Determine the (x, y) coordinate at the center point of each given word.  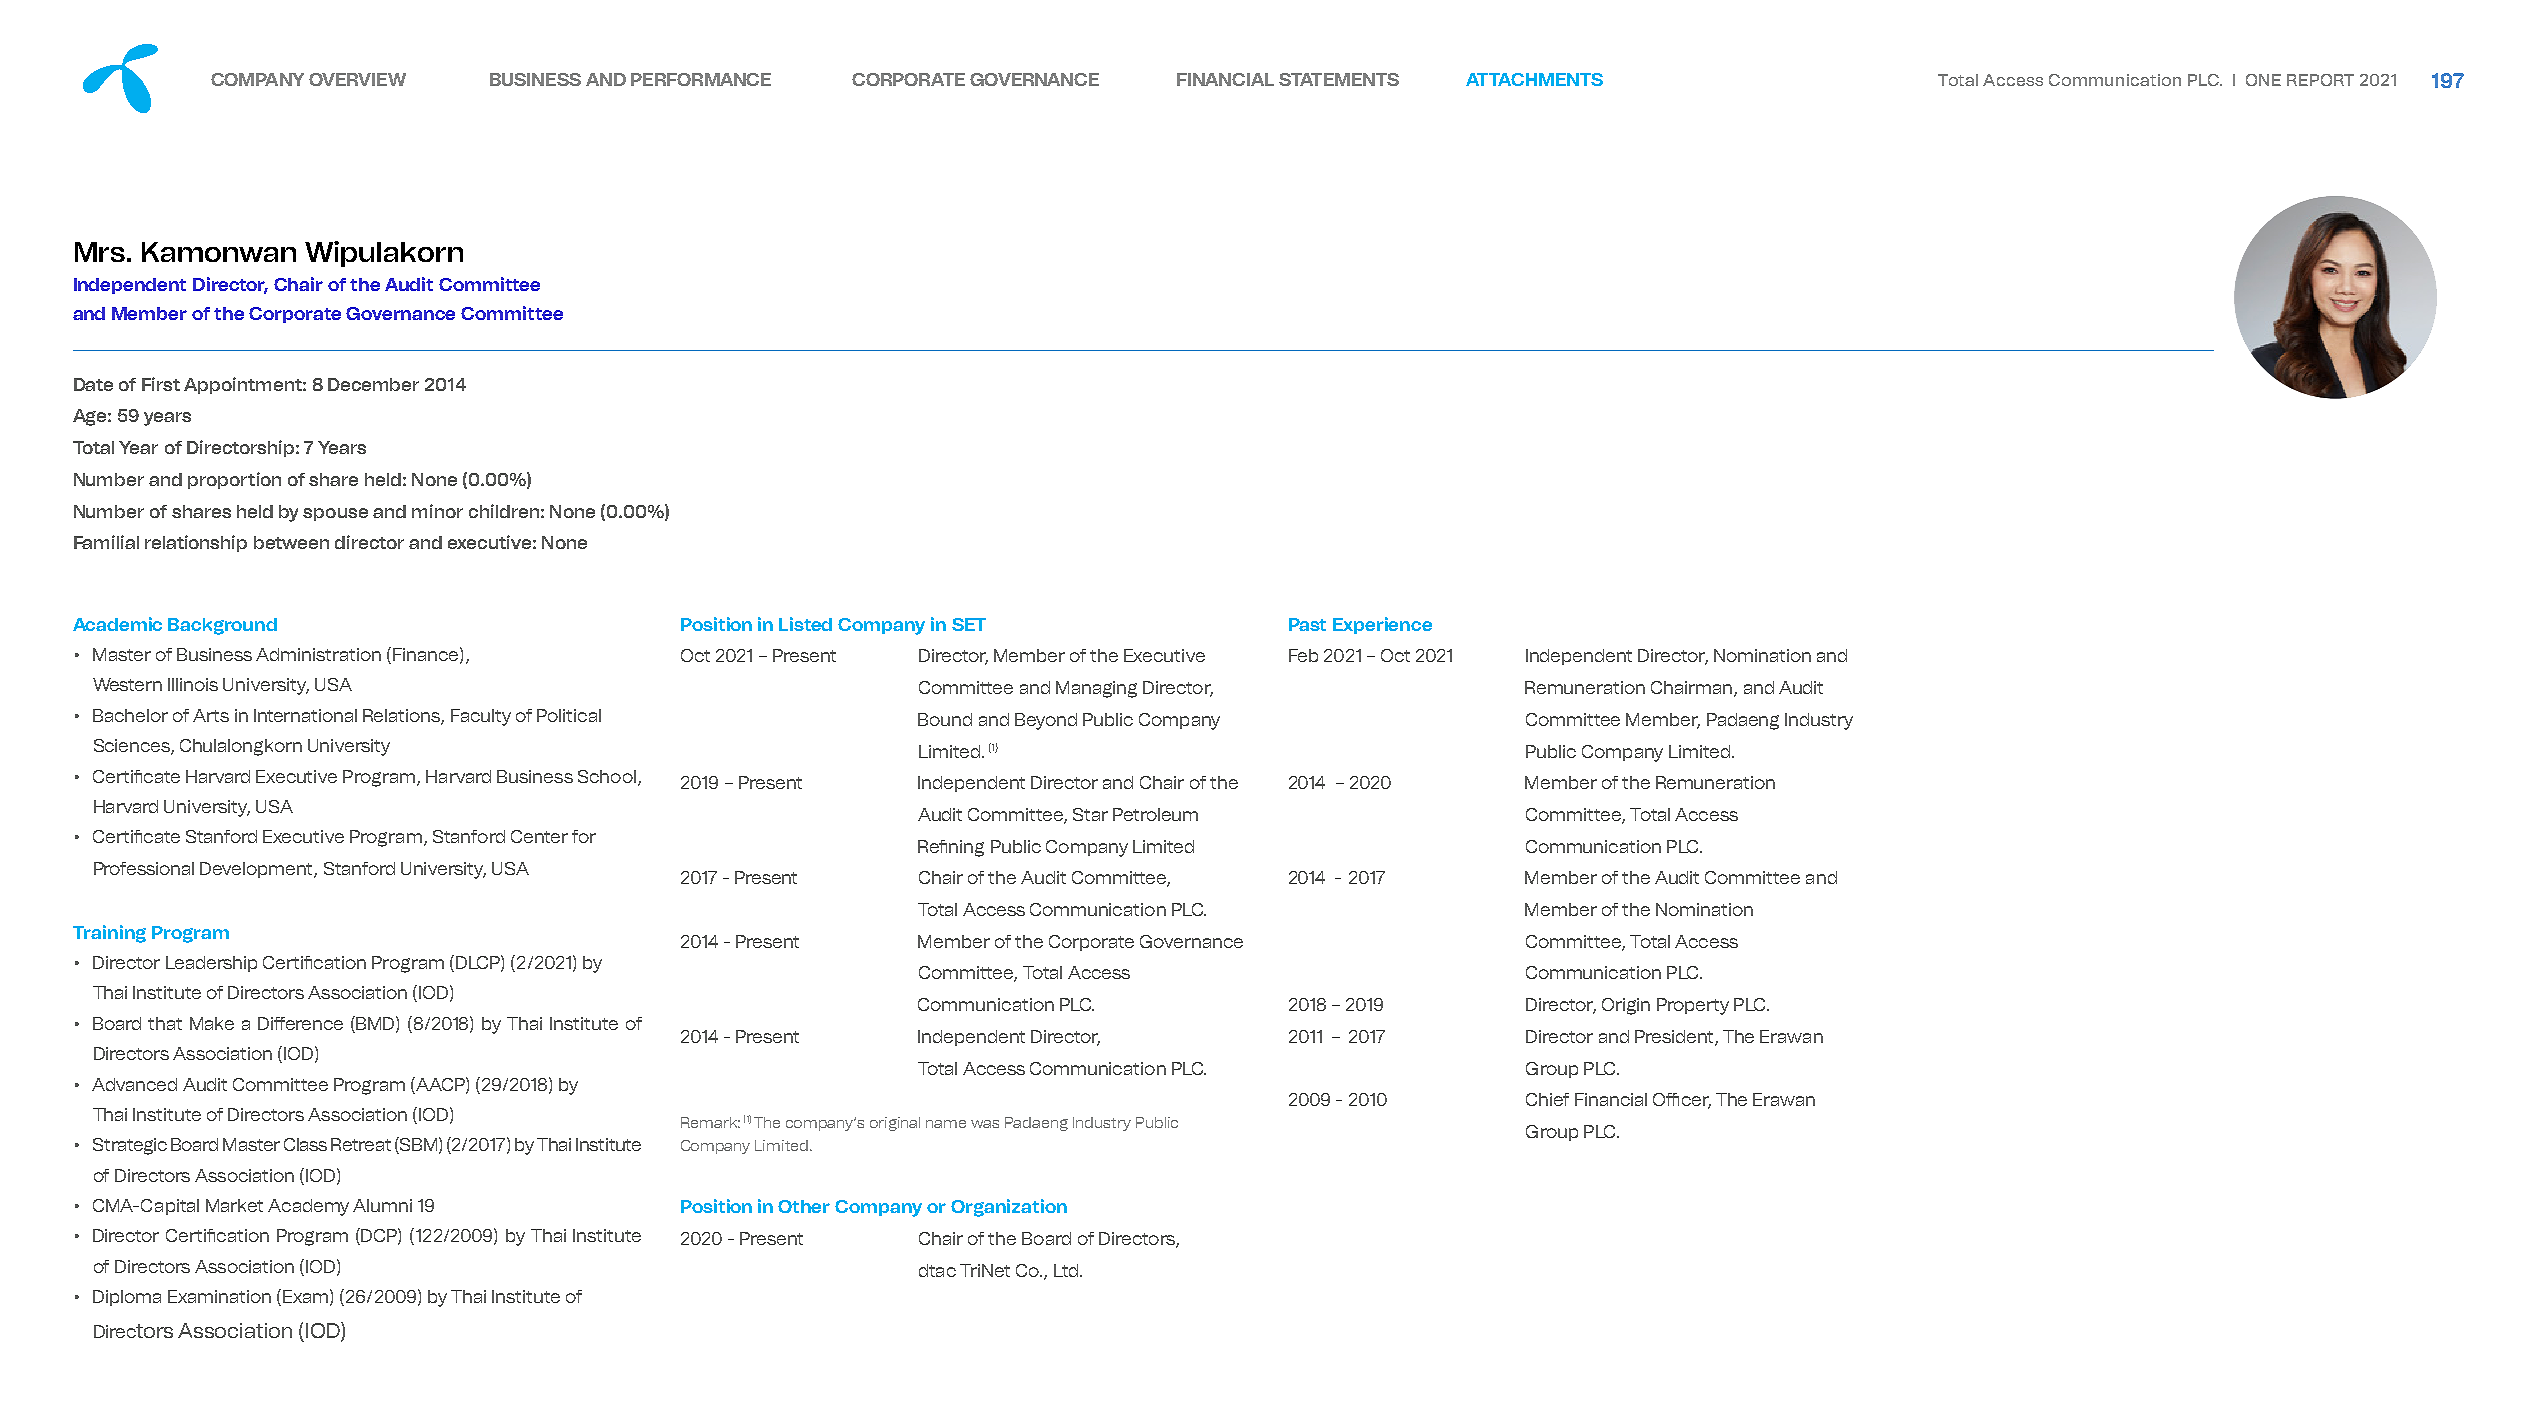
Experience (1382, 625)
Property (1693, 1006)
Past (1307, 624)
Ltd (1066, 1270)
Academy (308, 1207)
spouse (335, 514)
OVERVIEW (357, 79)
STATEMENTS (1339, 79)
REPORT (2320, 80)
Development (257, 870)
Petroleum (1155, 814)
